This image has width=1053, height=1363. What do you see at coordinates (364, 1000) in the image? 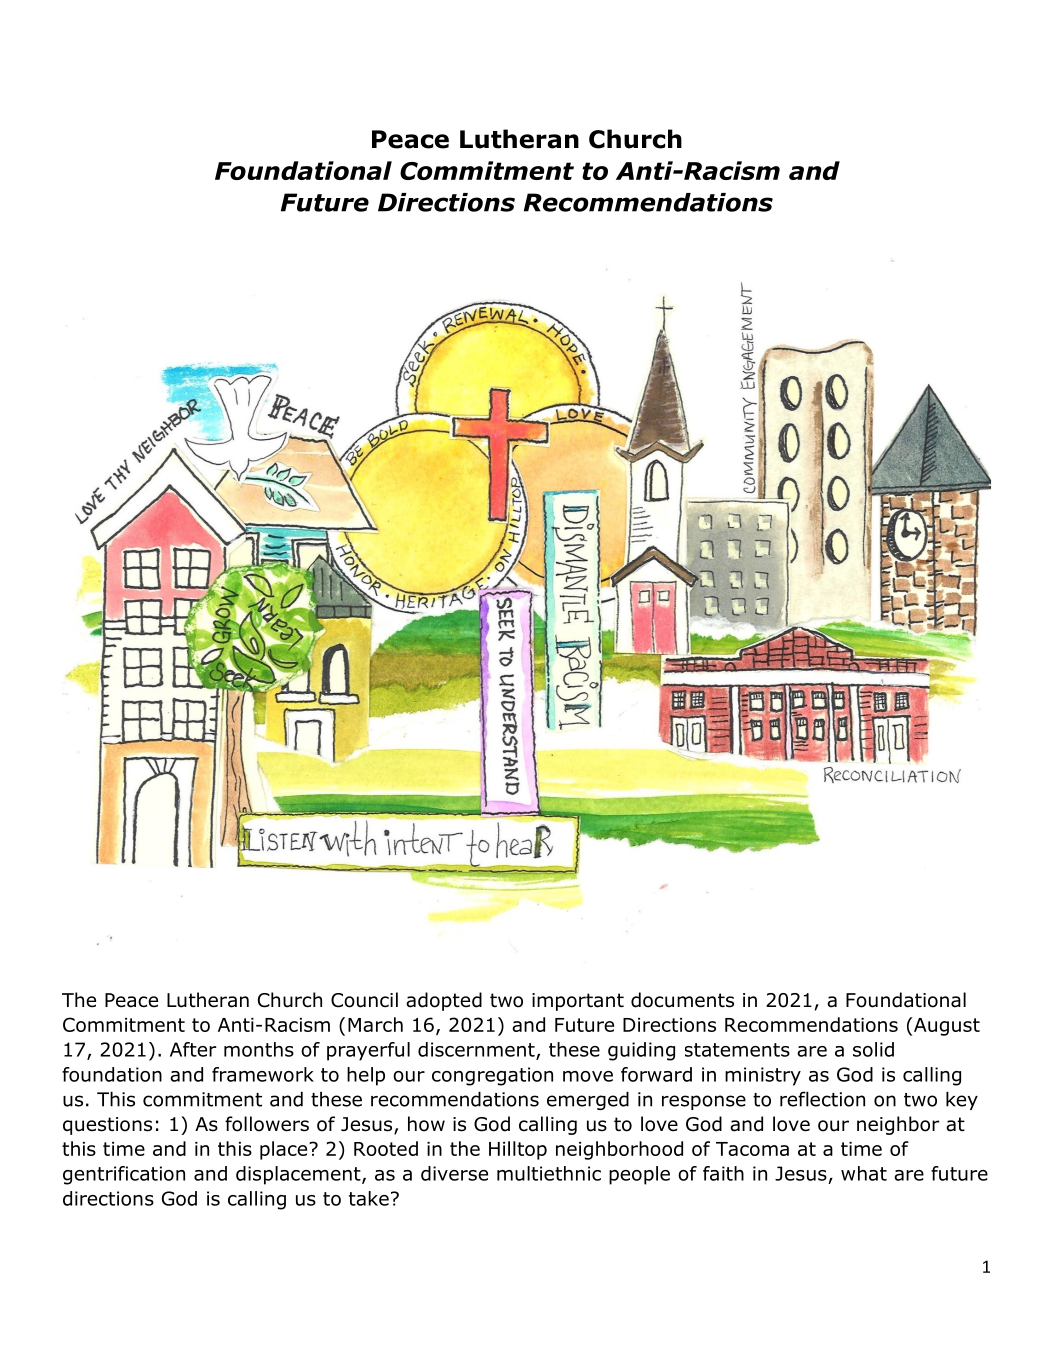
I see `Council` at bounding box center [364, 1000].
